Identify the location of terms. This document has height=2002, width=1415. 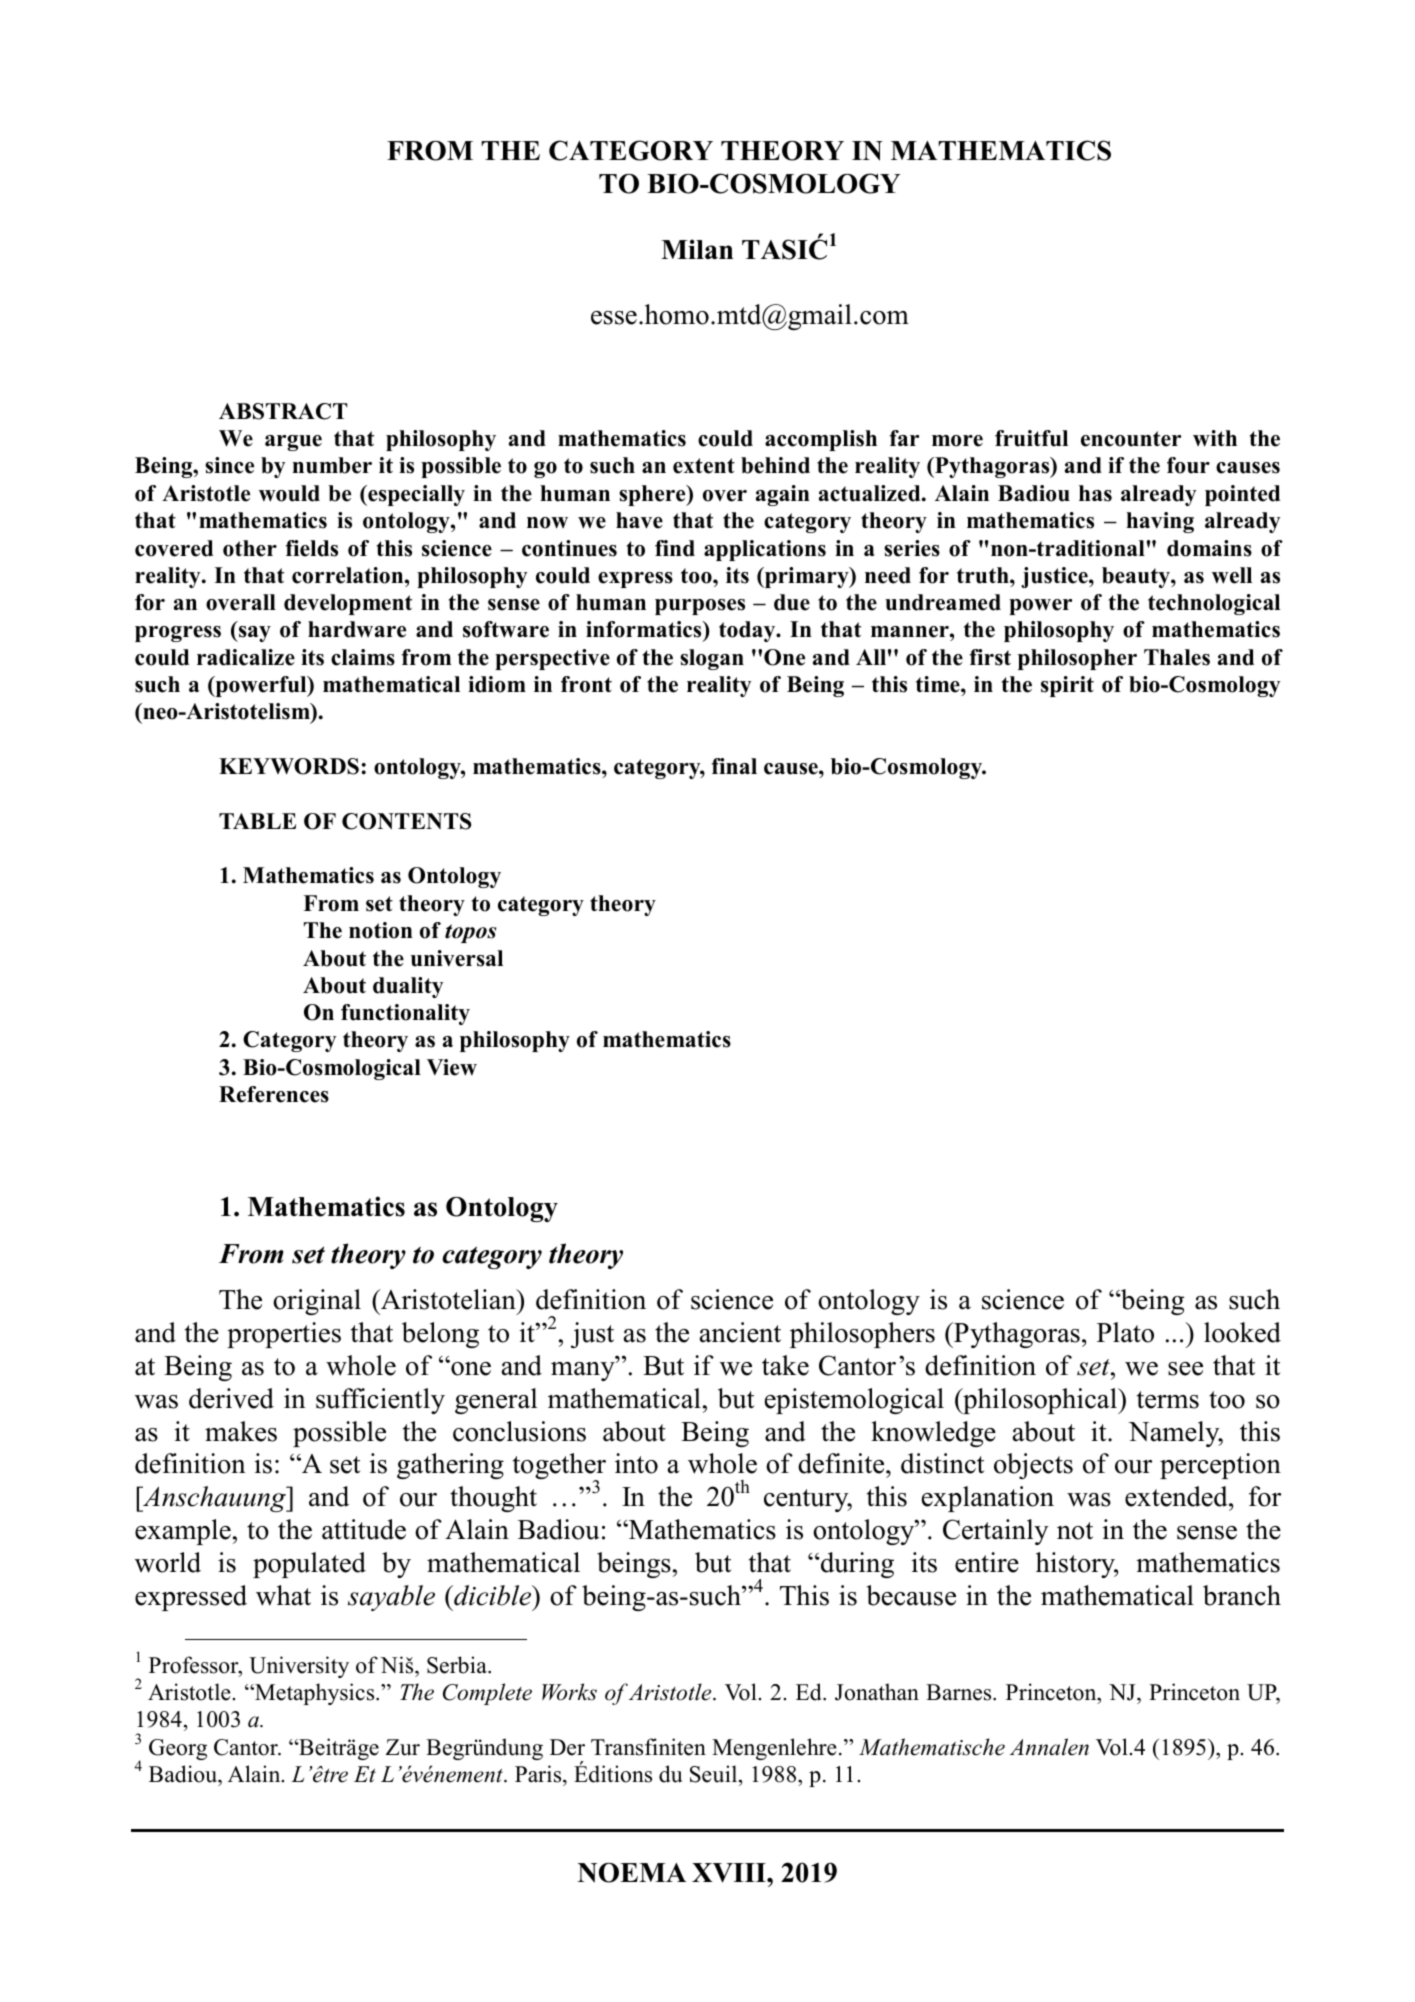
(1168, 1400).
